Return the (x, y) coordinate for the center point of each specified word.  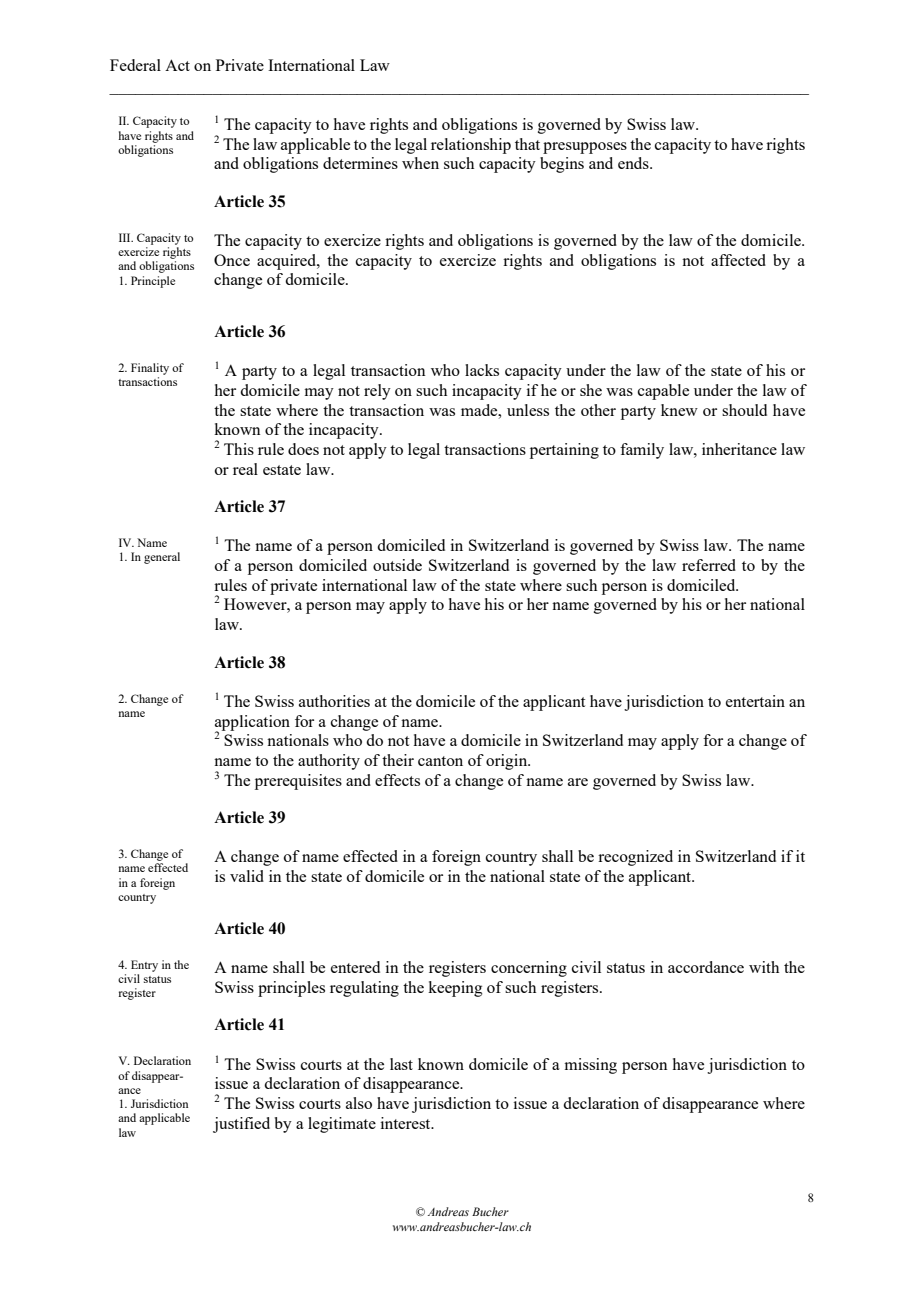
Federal (135, 65)
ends (634, 163)
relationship (471, 146)
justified (241, 1125)
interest (407, 1123)
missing (590, 1066)
